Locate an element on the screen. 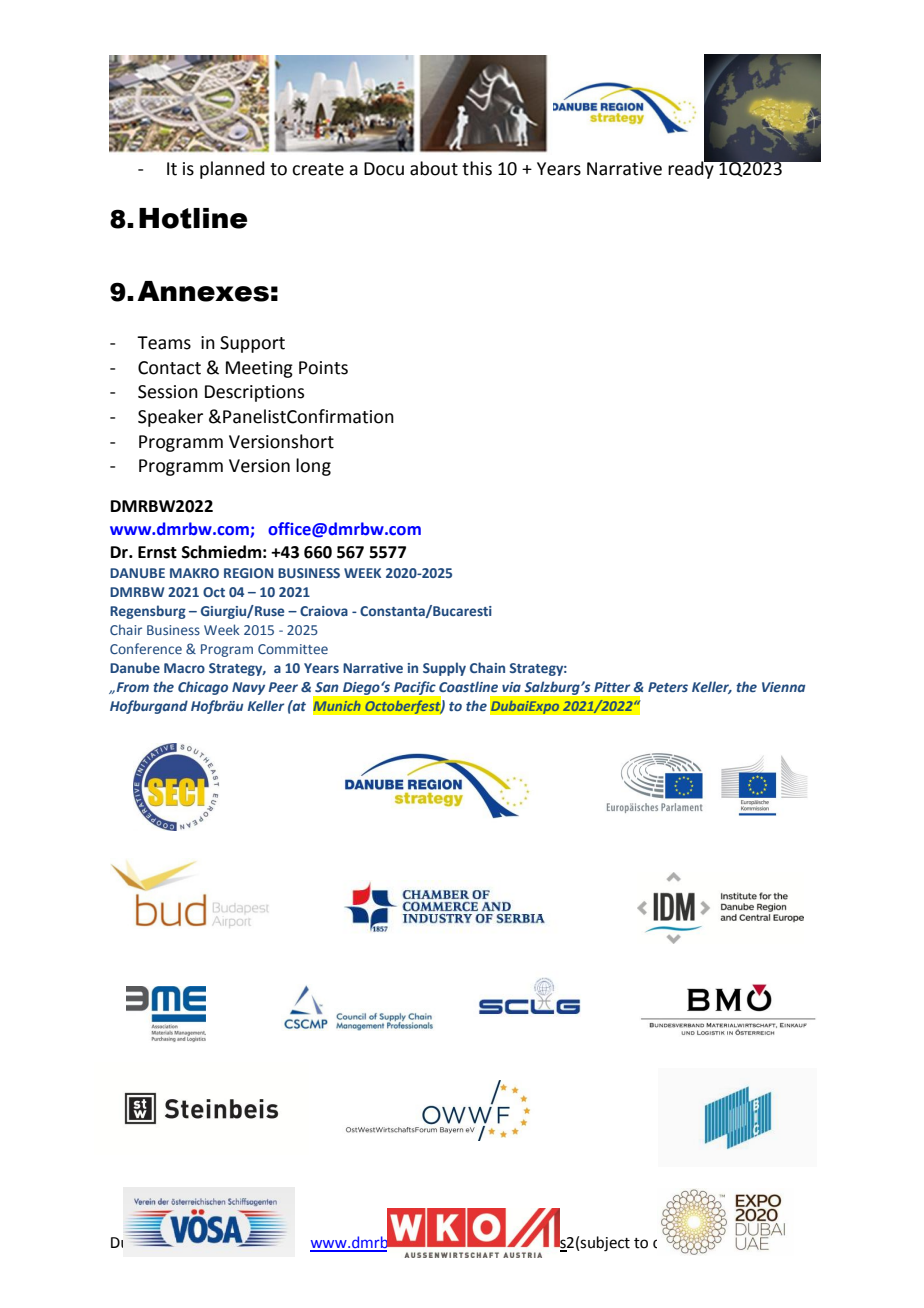  long is located at coordinates (313, 467).
